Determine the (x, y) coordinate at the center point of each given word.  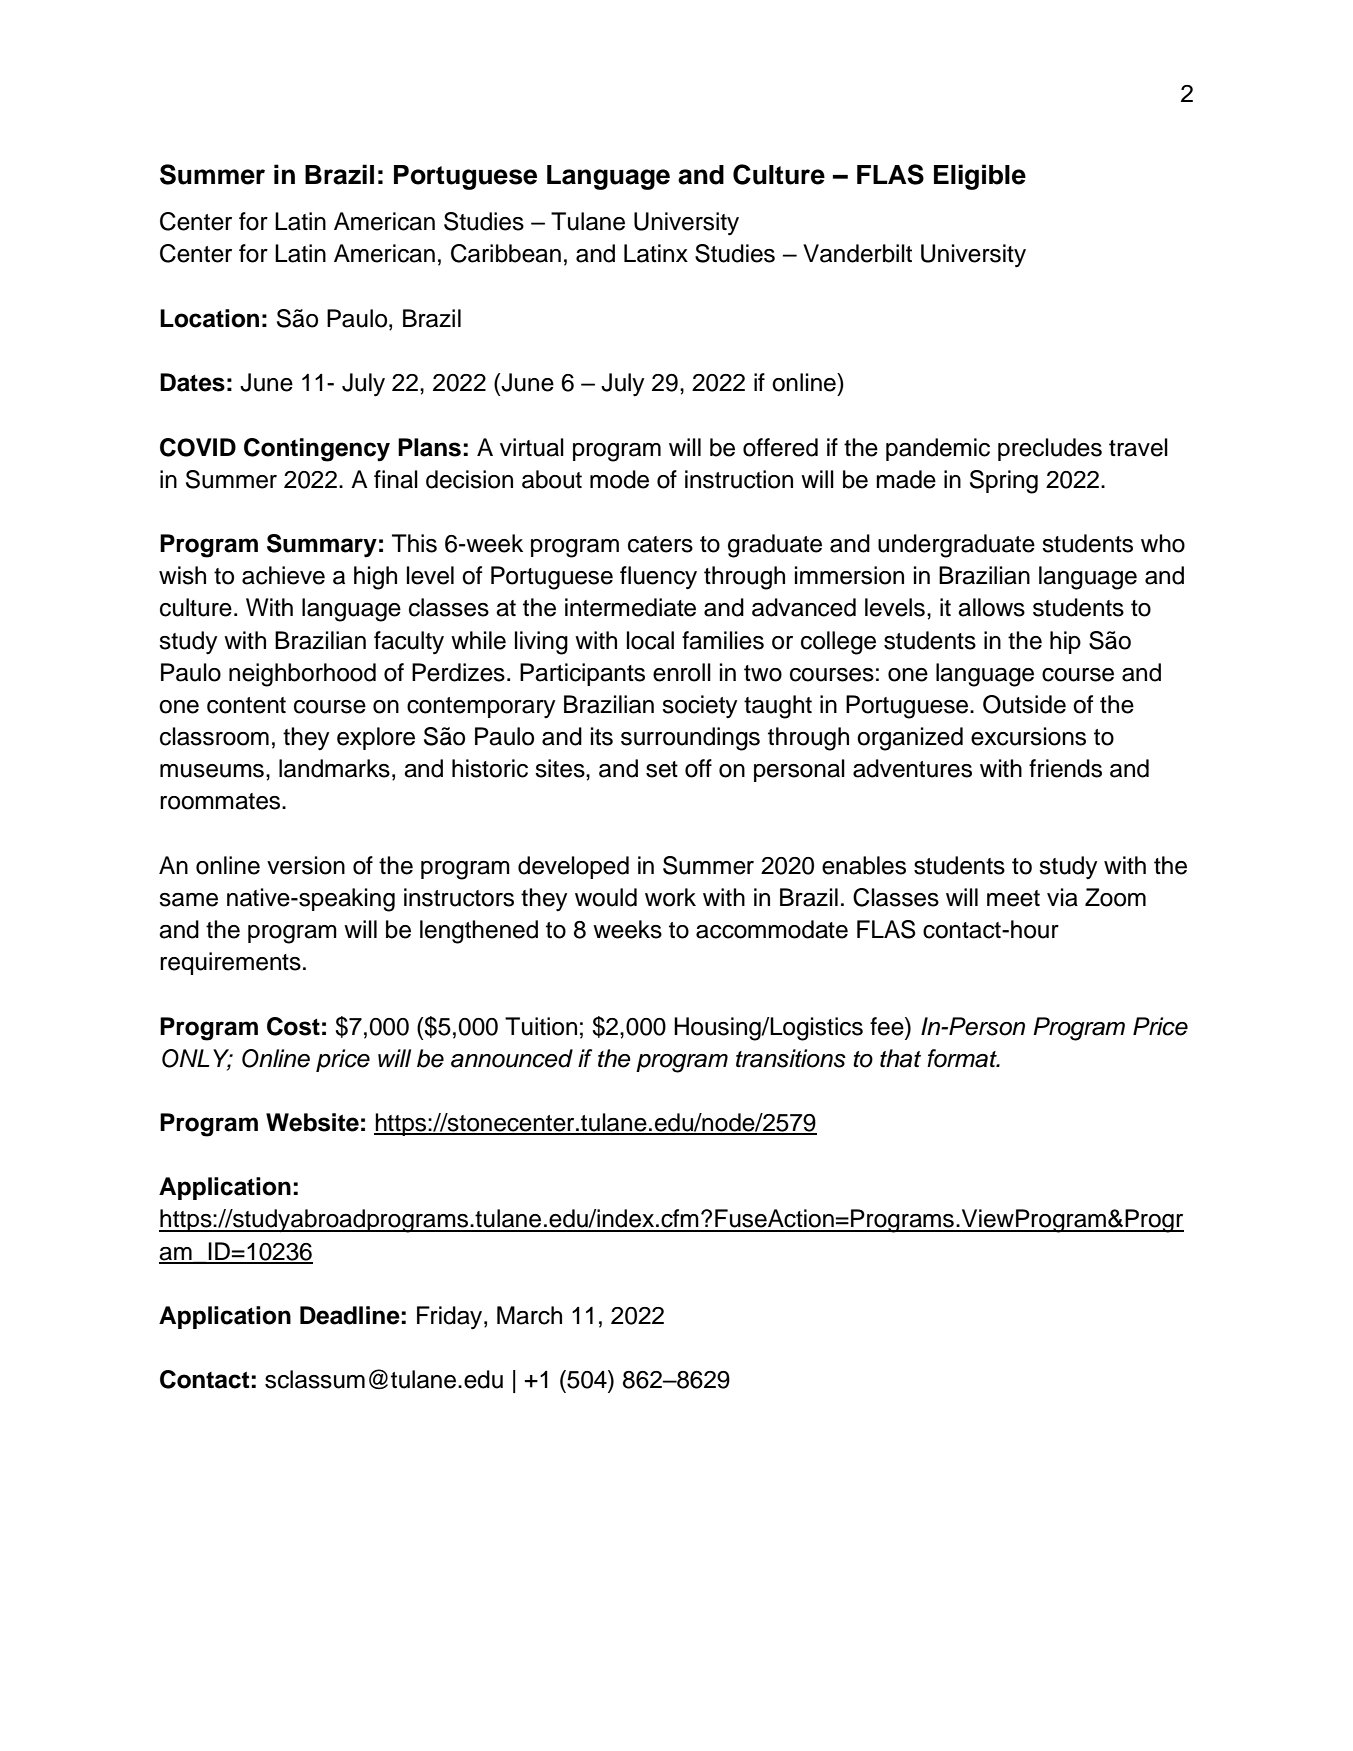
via (1062, 897)
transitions (791, 1058)
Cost (293, 1026)
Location (209, 318)
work (670, 897)
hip (1065, 642)
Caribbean (506, 253)
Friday (451, 1318)
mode (619, 479)
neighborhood (302, 675)
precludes (1050, 449)
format (963, 1058)
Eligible (980, 177)
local (650, 640)
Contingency (317, 450)
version (306, 865)
